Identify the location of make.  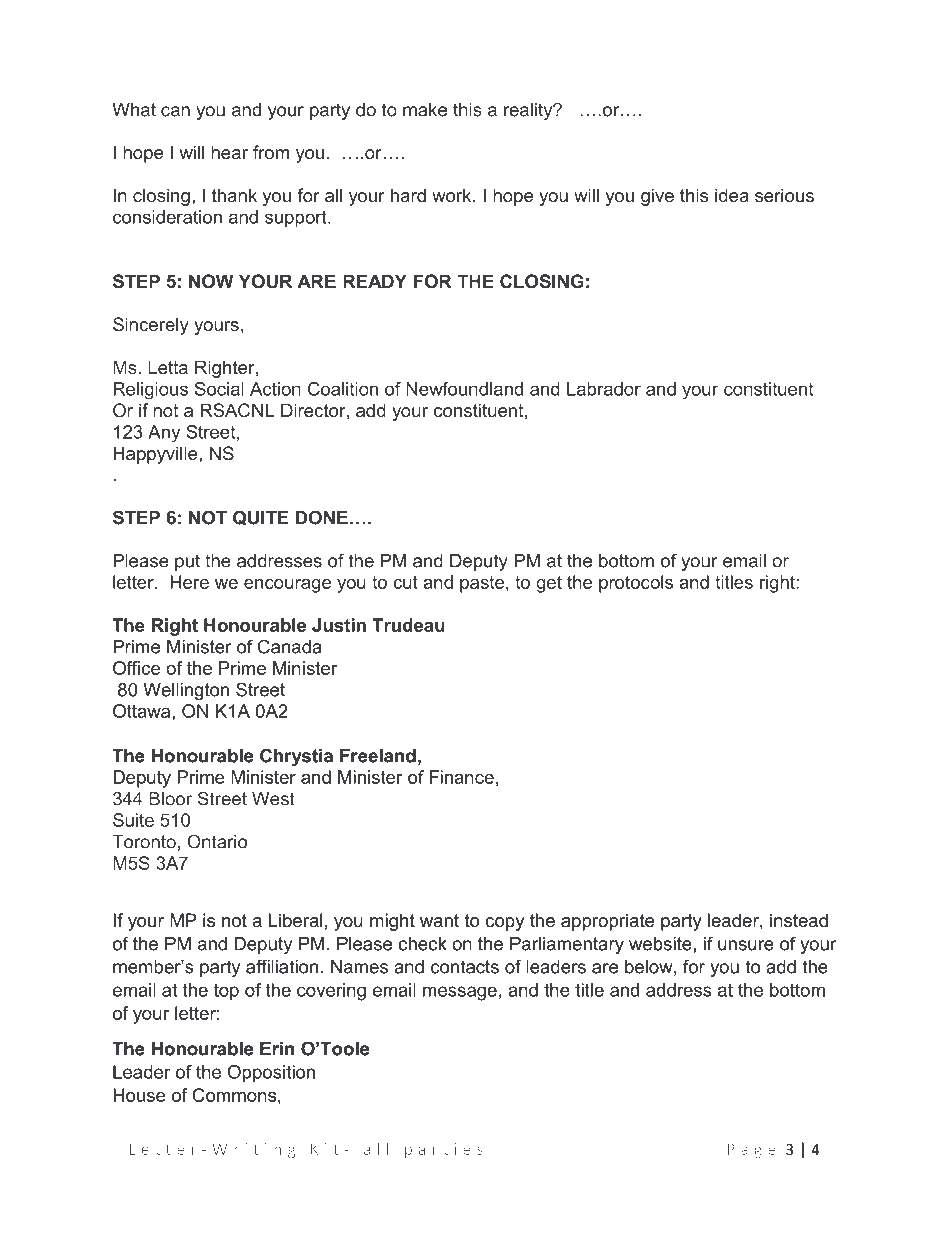
(425, 110).
